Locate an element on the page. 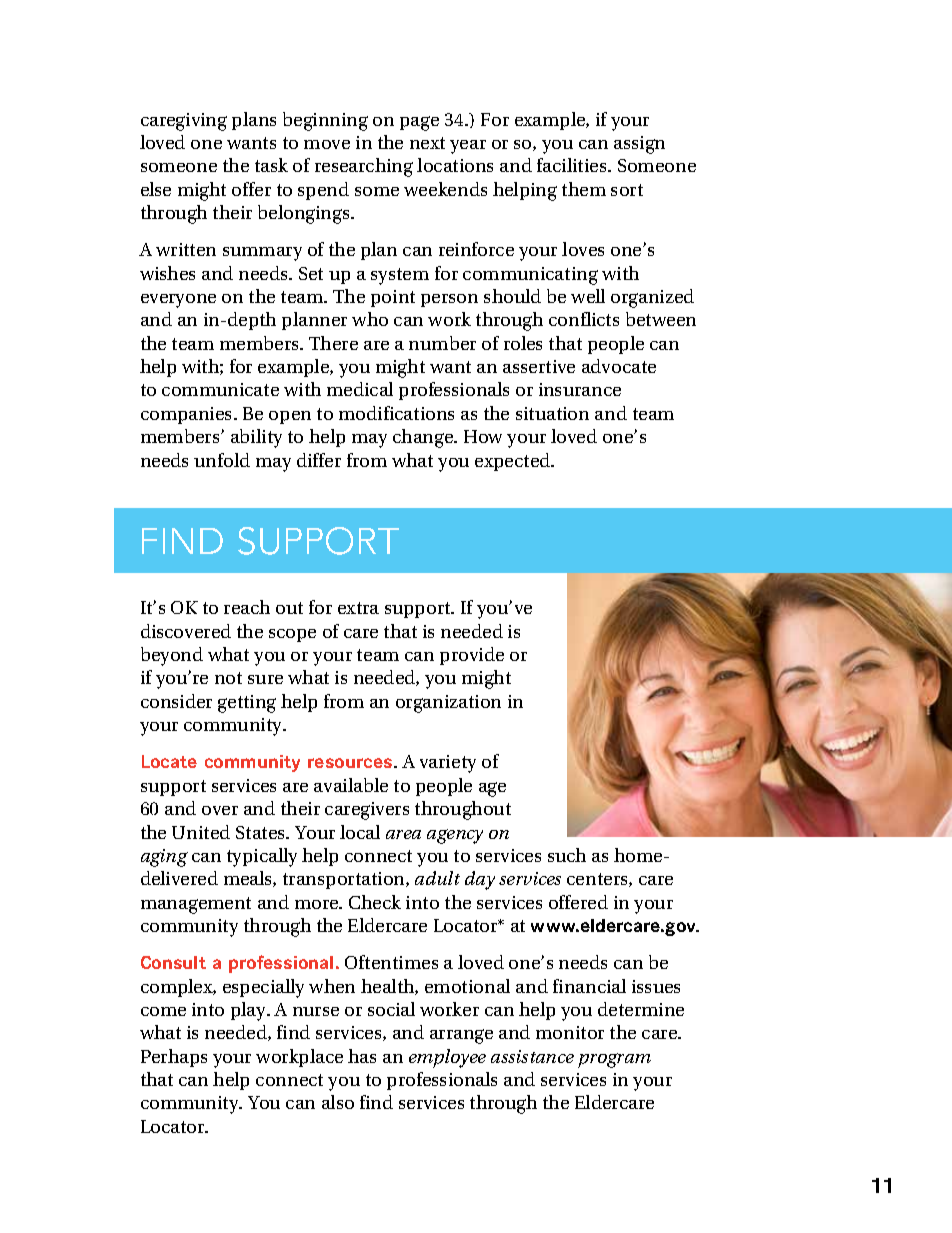  Perhaps is located at coordinates (174, 1058).
